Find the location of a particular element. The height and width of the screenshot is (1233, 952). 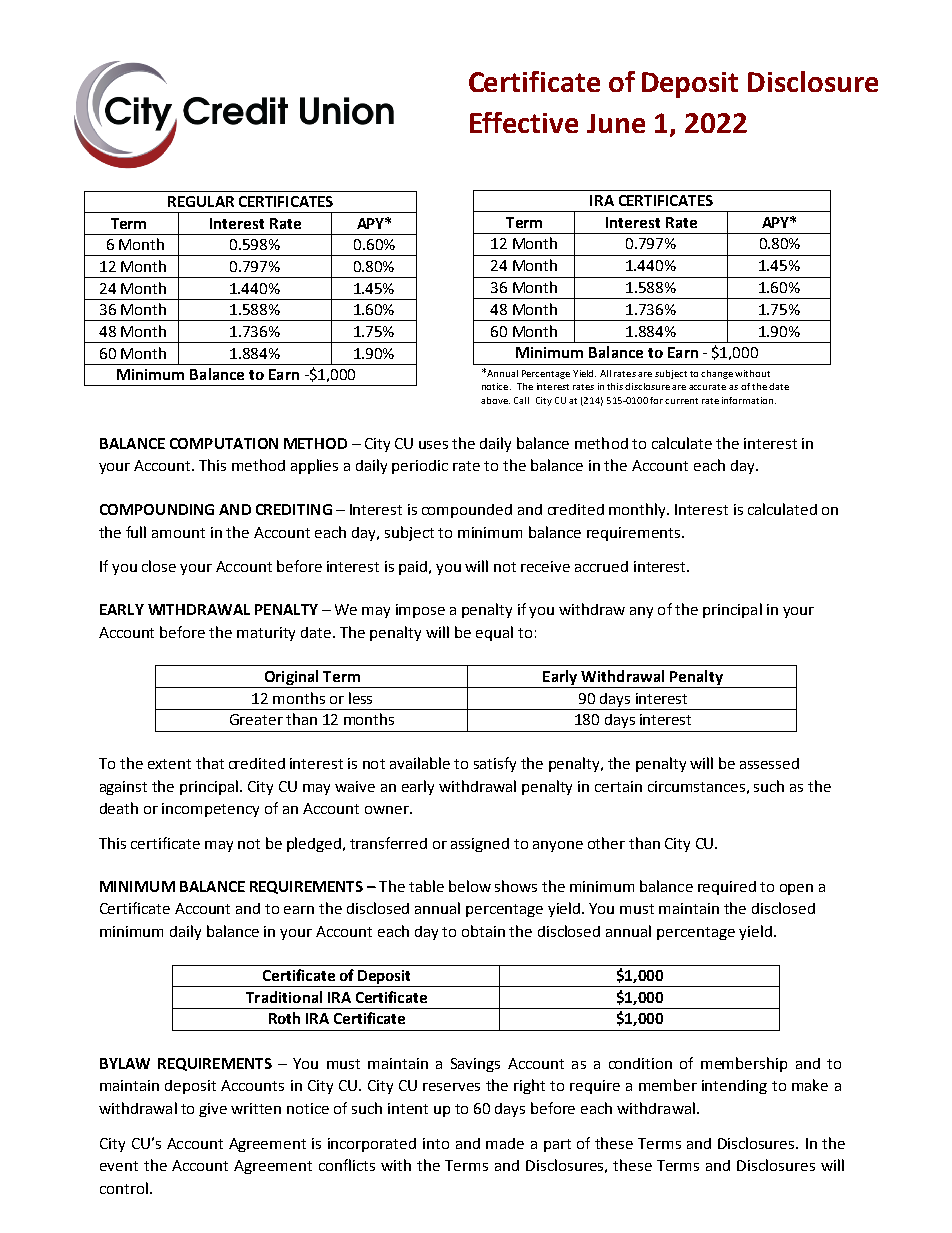

give is located at coordinates (213, 1110).
